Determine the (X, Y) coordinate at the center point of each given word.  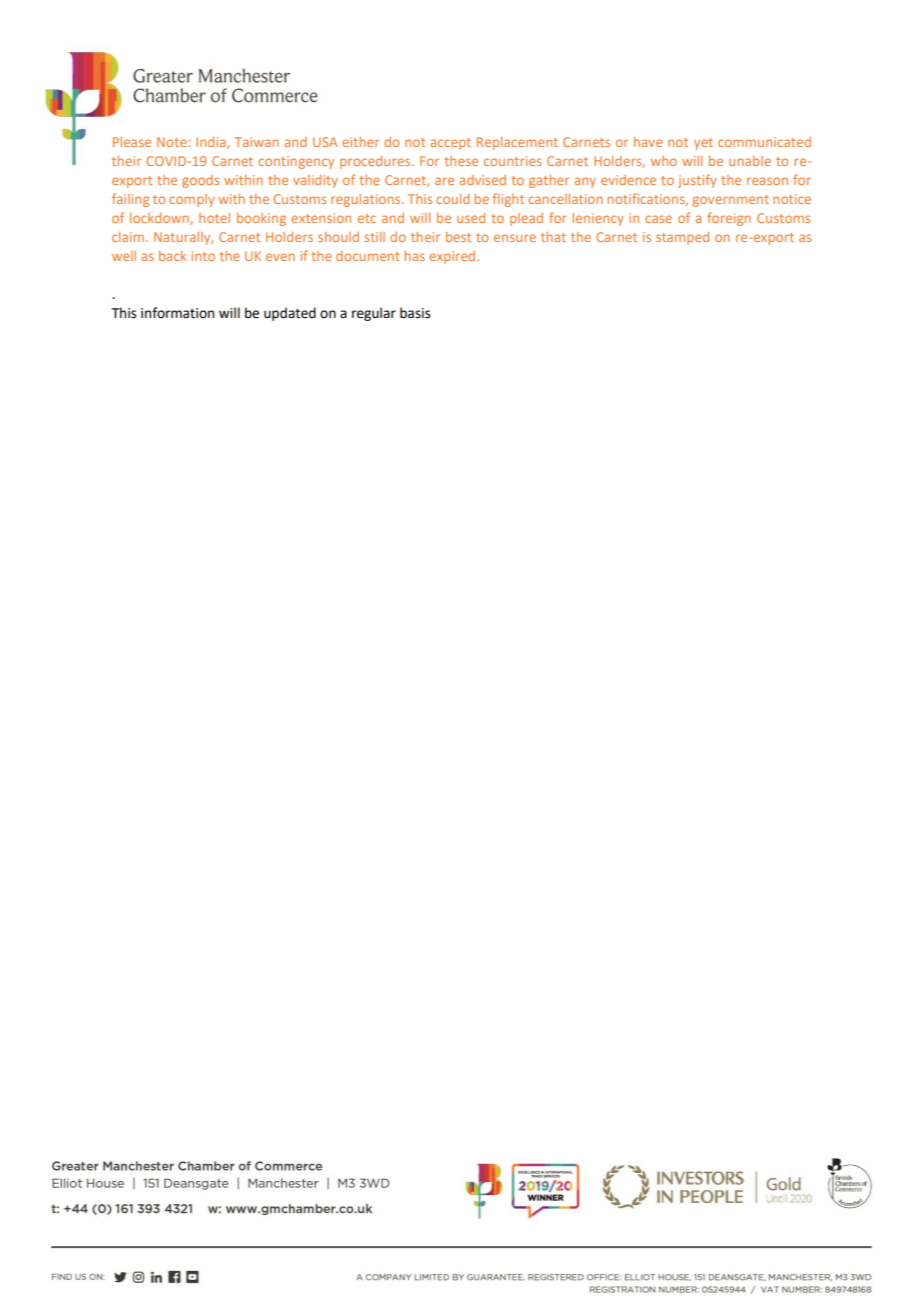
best (458, 237)
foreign (729, 219)
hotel (214, 218)
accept (450, 144)
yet (703, 144)
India (212, 143)
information (177, 313)
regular (374, 314)
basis (415, 313)
